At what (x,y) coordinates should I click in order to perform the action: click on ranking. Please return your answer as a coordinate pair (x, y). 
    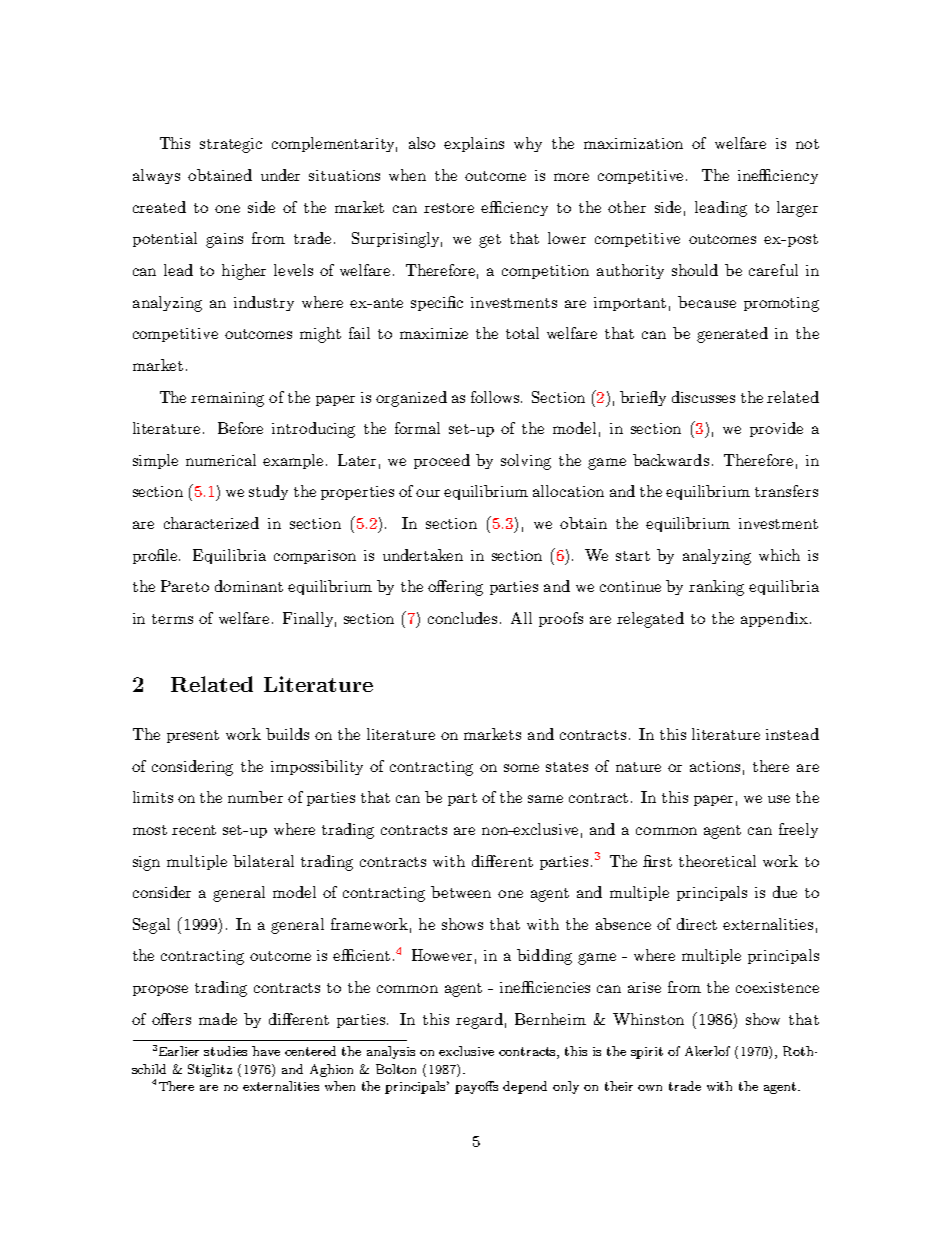
    Looking at the image, I should click on (716, 588).
